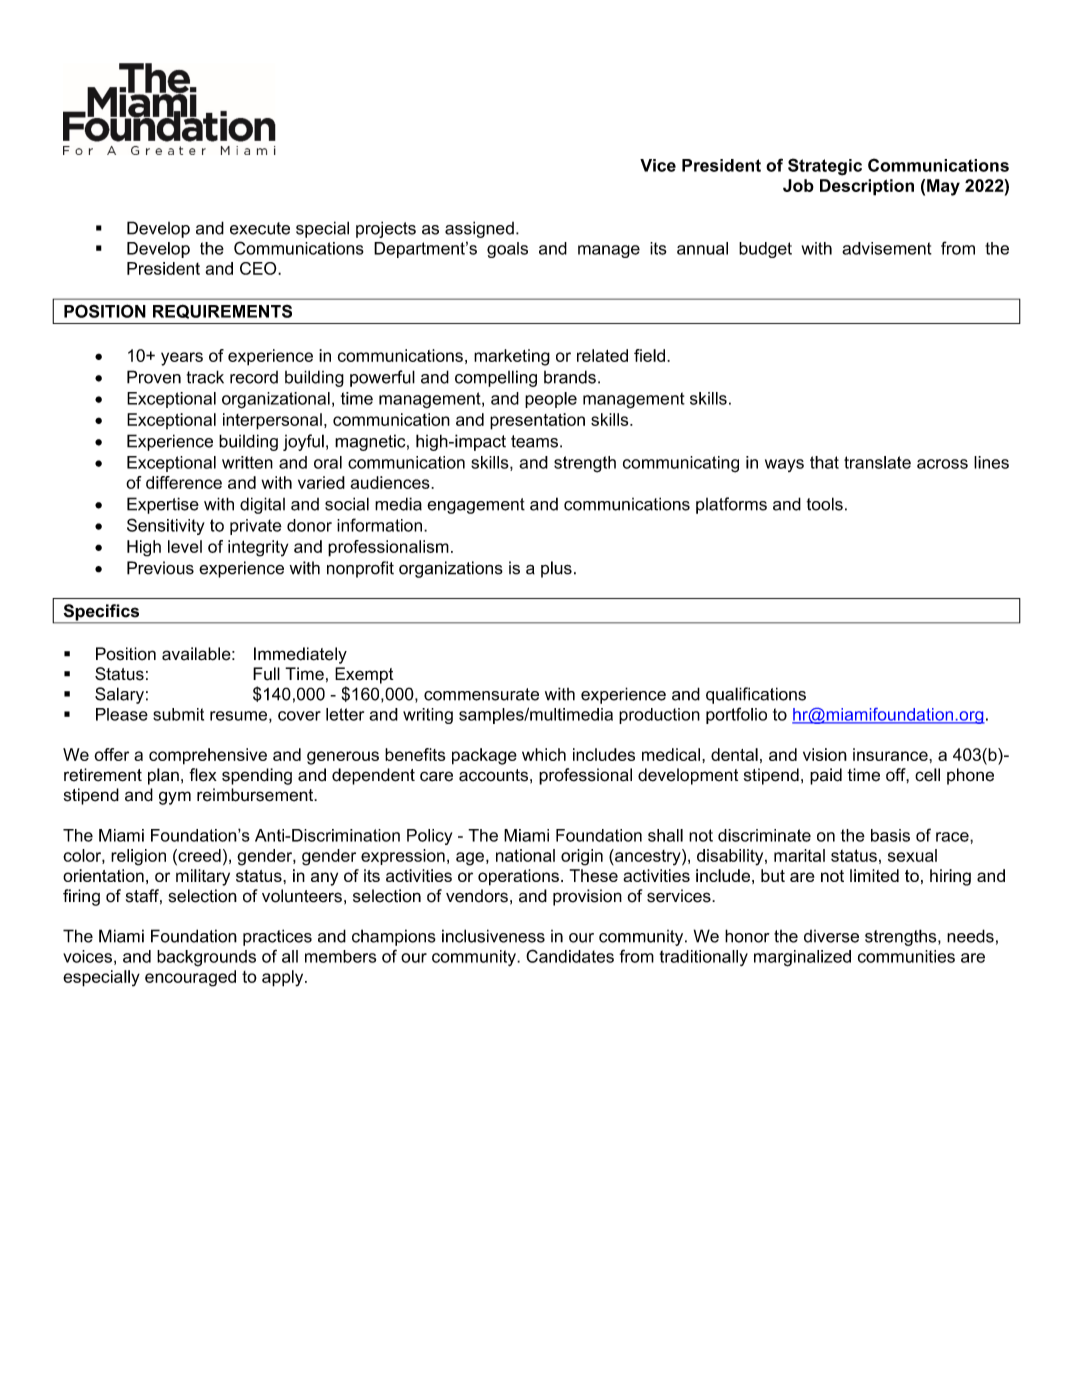  What do you see at coordinates (867, 187) in the page?
I see `Description` at bounding box center [867, 187].
